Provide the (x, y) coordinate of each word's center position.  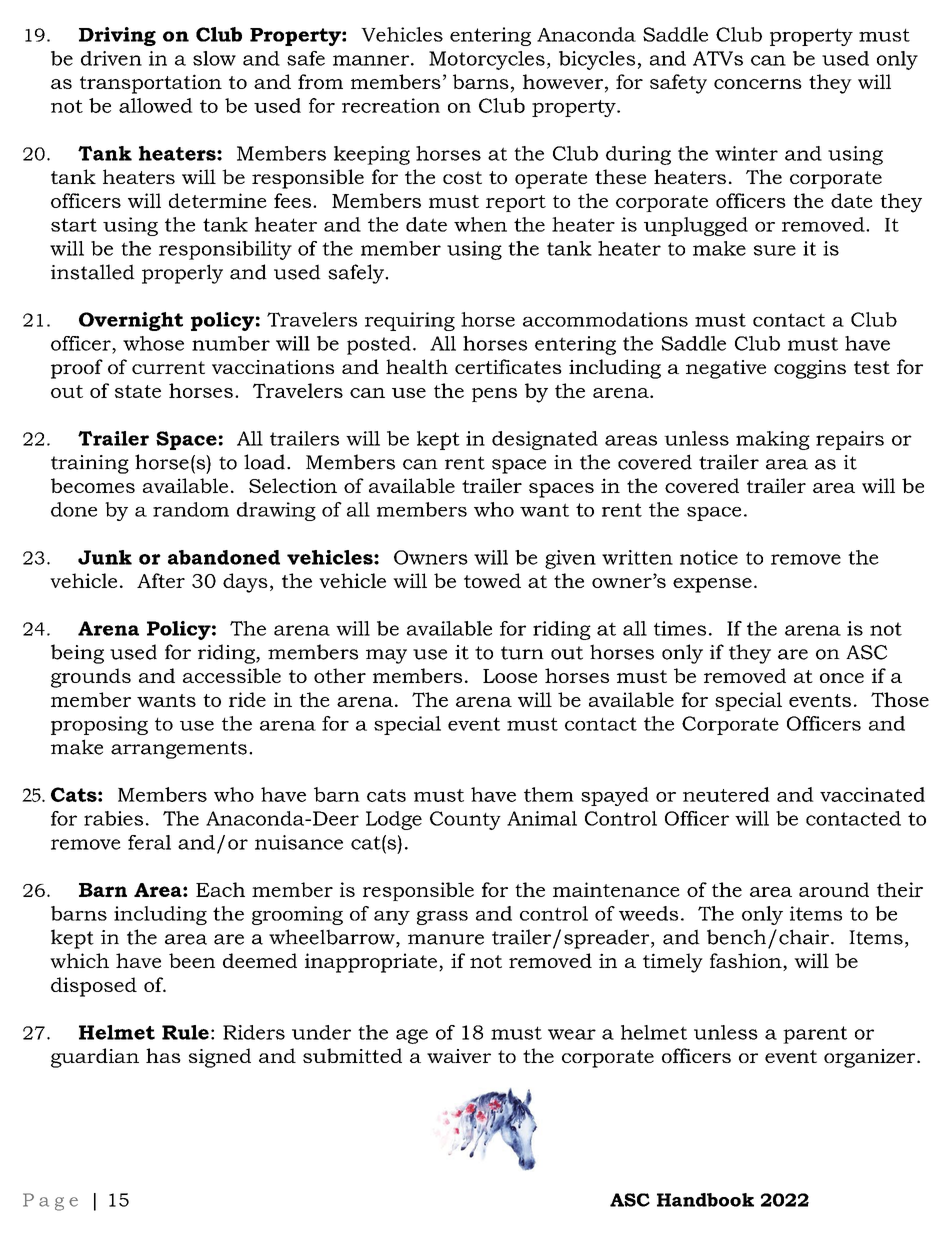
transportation (151, 84)
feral (149, 842)
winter (746, 153)
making (773, 440)
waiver (459, 1056)
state (138, 391)
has (163, 1055)
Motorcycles (487, 60)
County (465, 820)
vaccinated (872, 794)
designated (545, 440)
